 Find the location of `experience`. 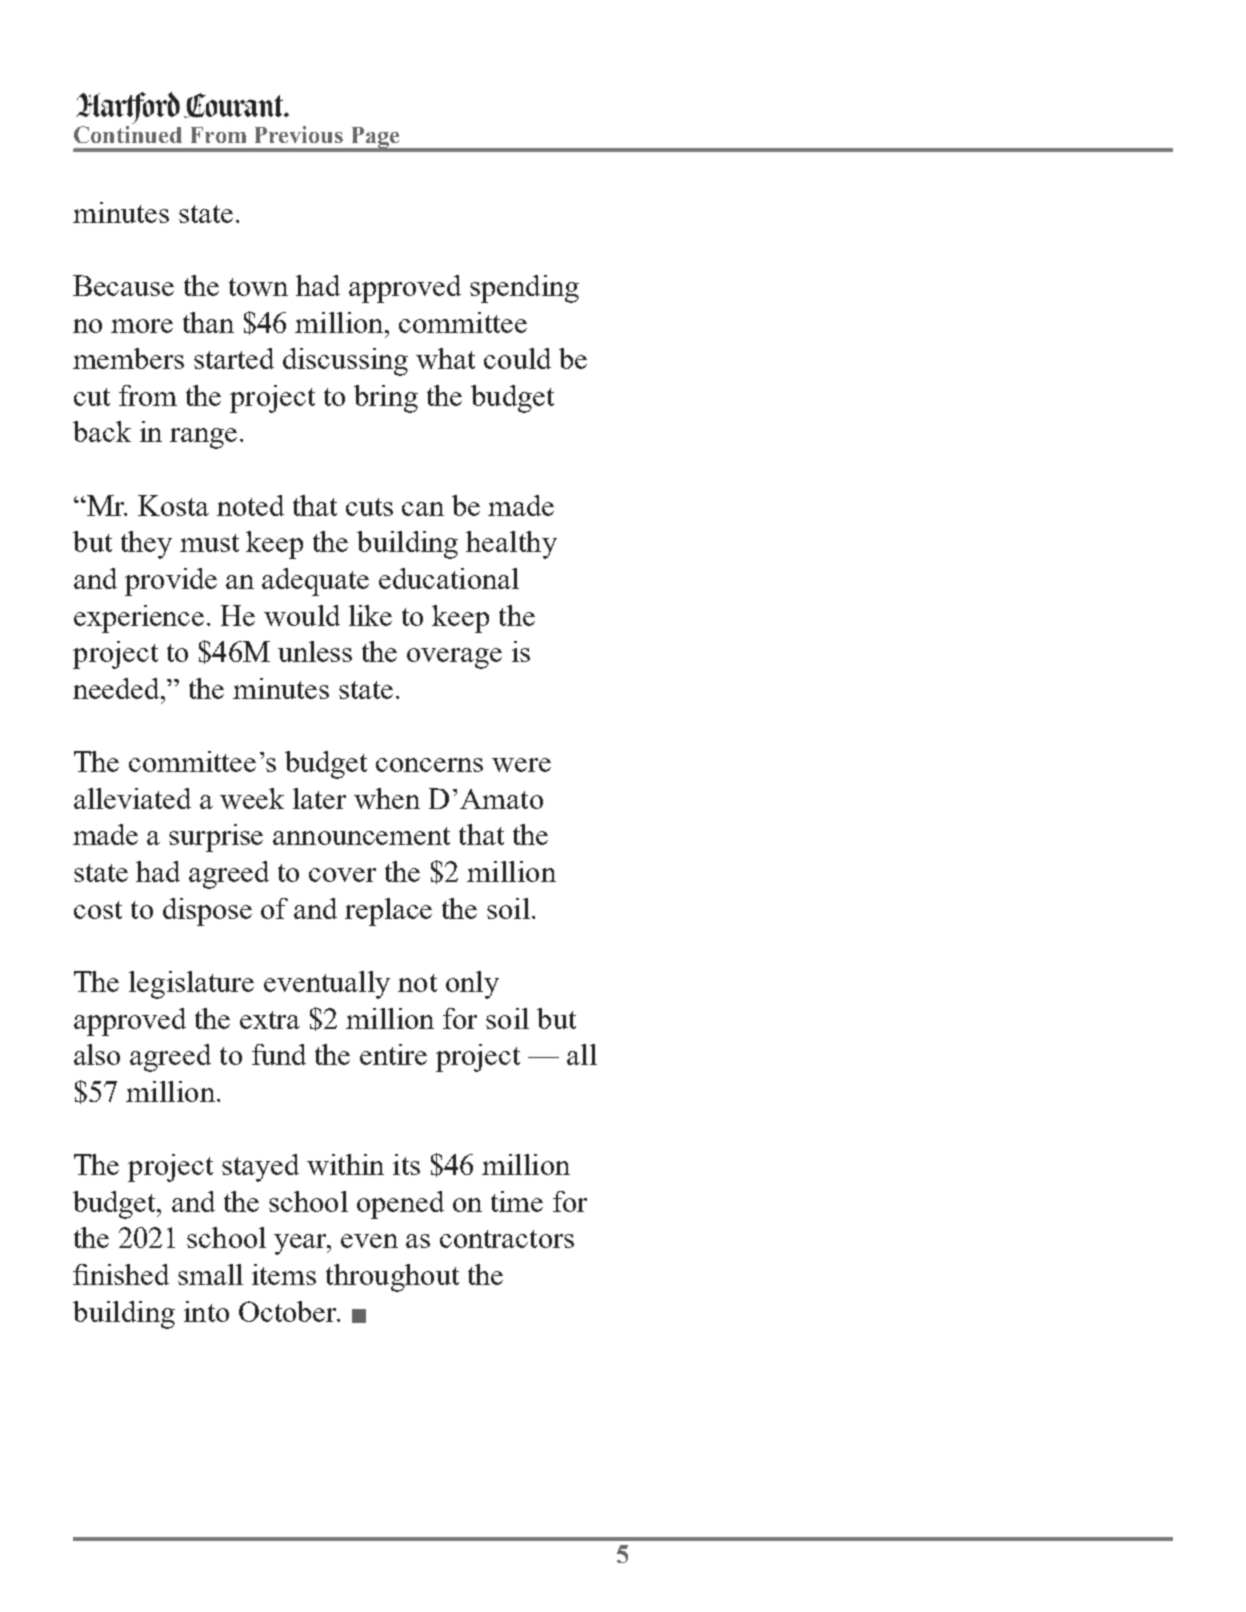

experience is located at coordinates (139, 619).
